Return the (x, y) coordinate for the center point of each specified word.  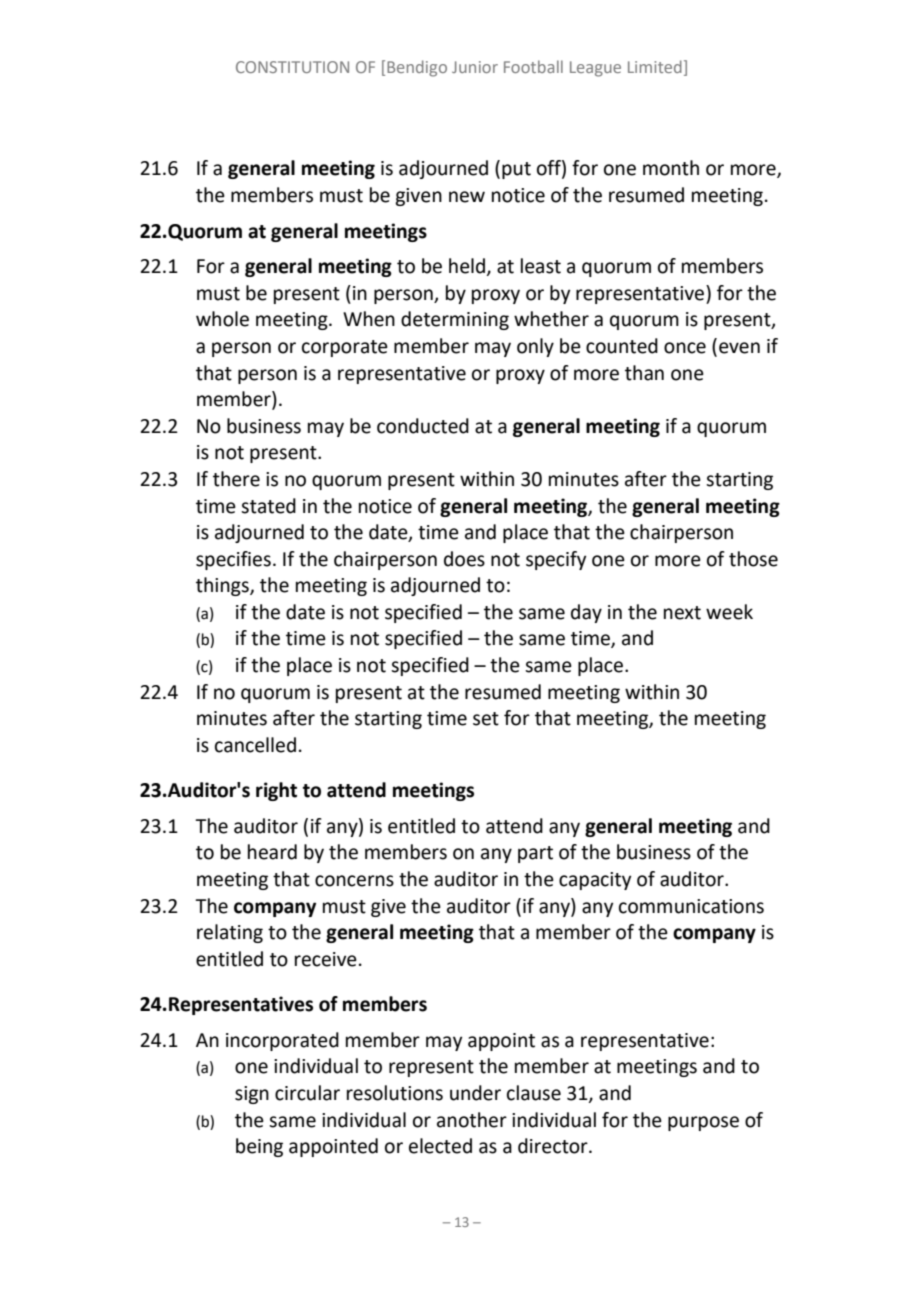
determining (455, 320)
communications (691, 906)
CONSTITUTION (292, 67)
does (464, 559)
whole (222, 319)
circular (307, 1093)
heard (272, 852)
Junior (475, 67)
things (223, 586)
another (472, 1120)
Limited (655, 66)
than (644, 373)
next (682, 613)
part (535, 854)
